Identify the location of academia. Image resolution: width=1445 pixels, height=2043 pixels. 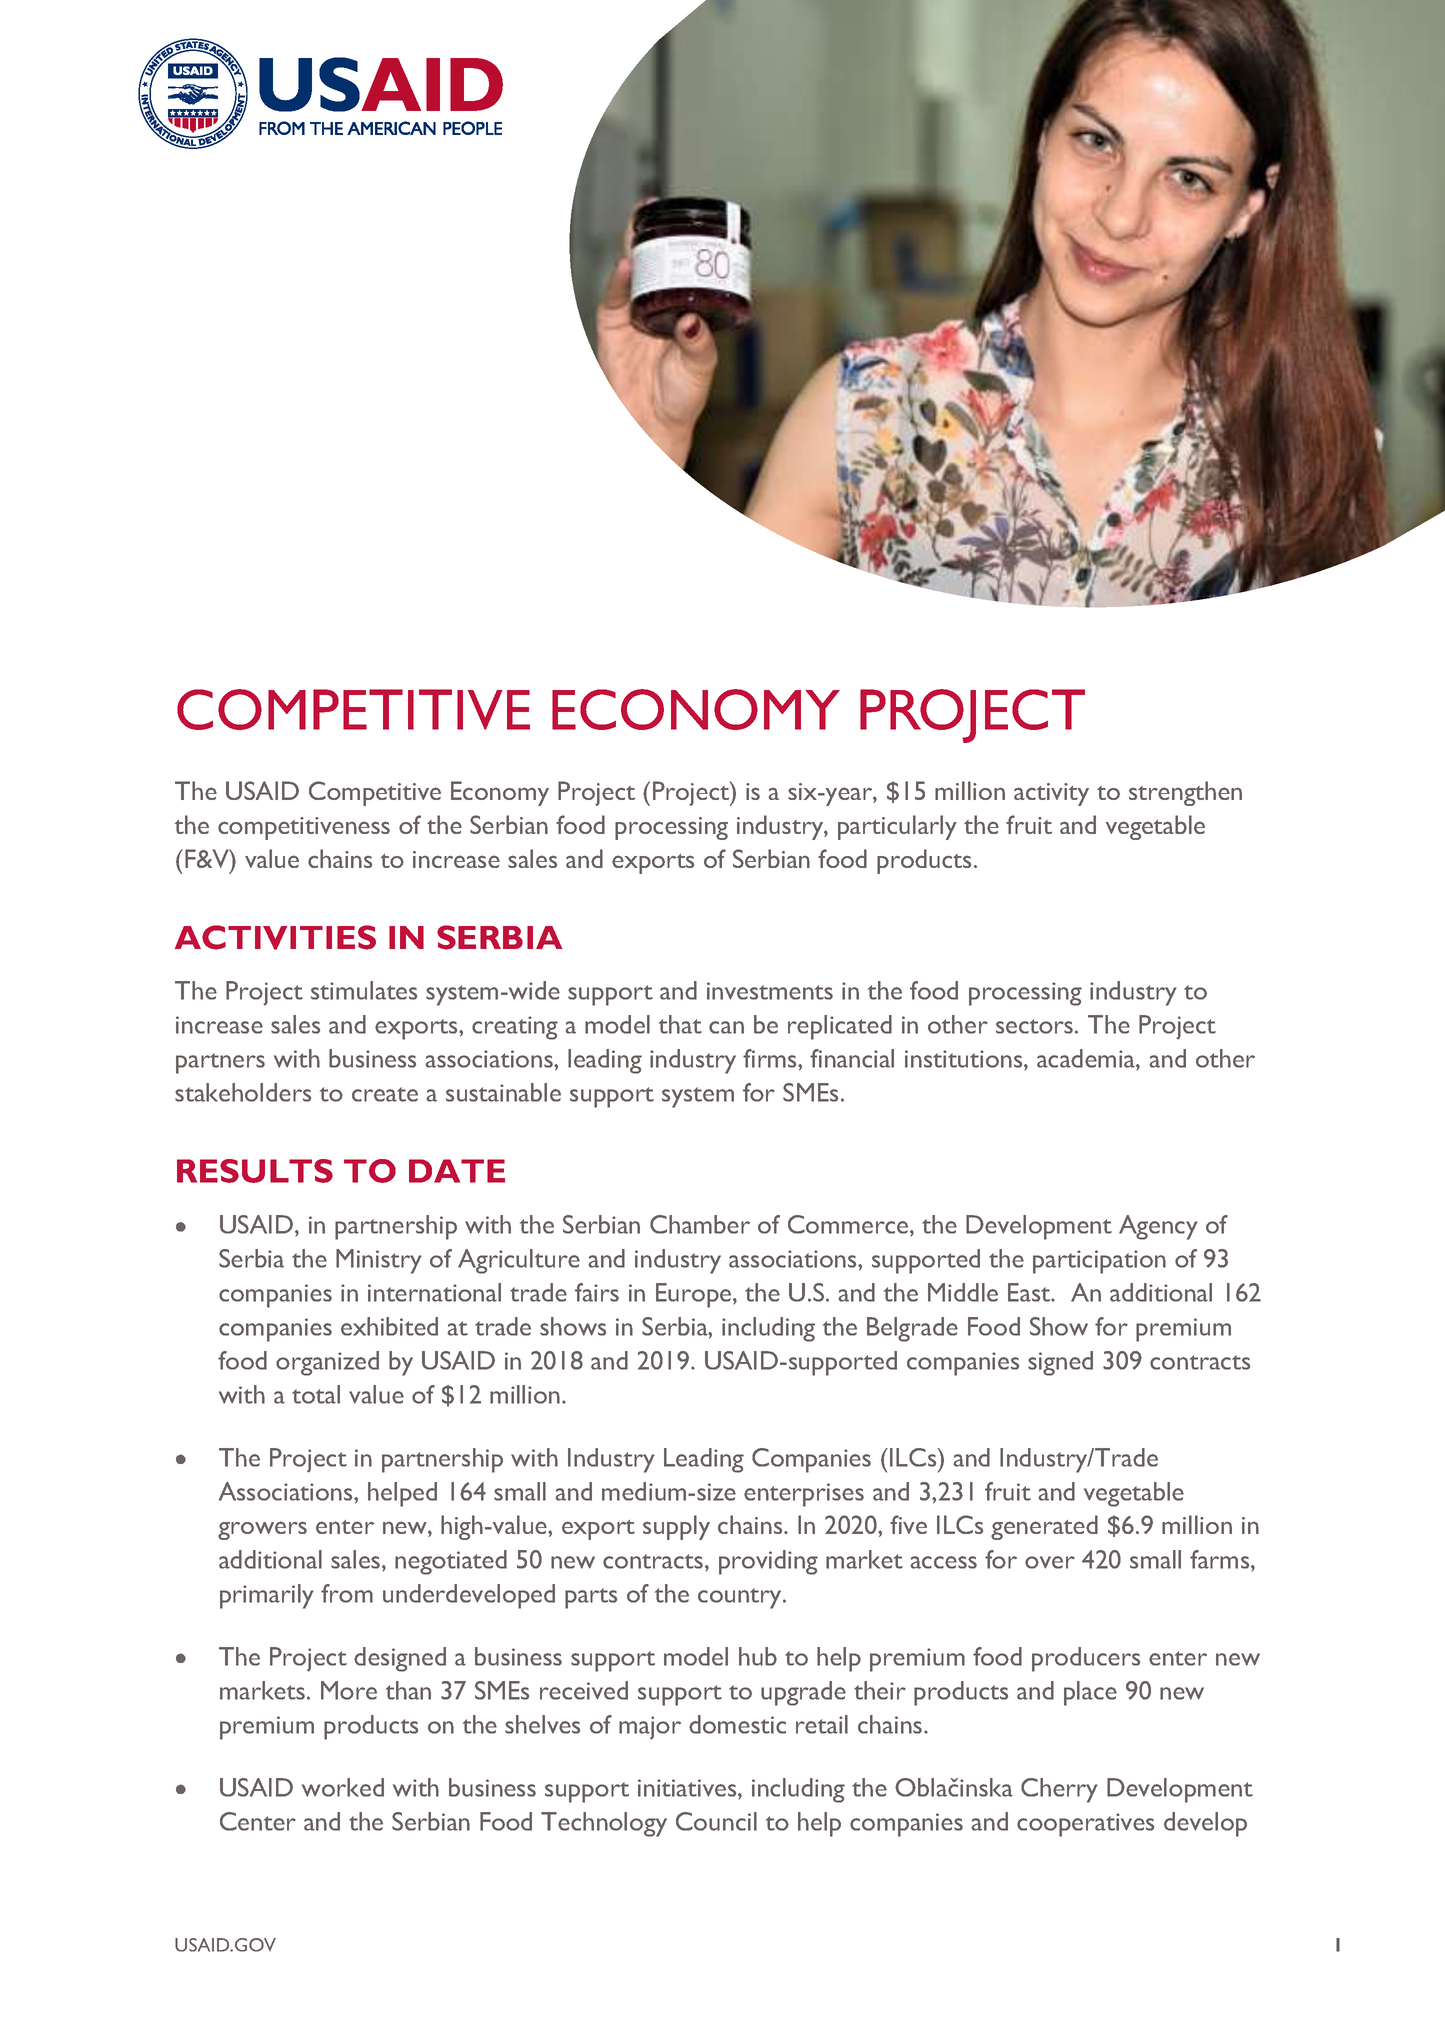
(1087, 1059).
